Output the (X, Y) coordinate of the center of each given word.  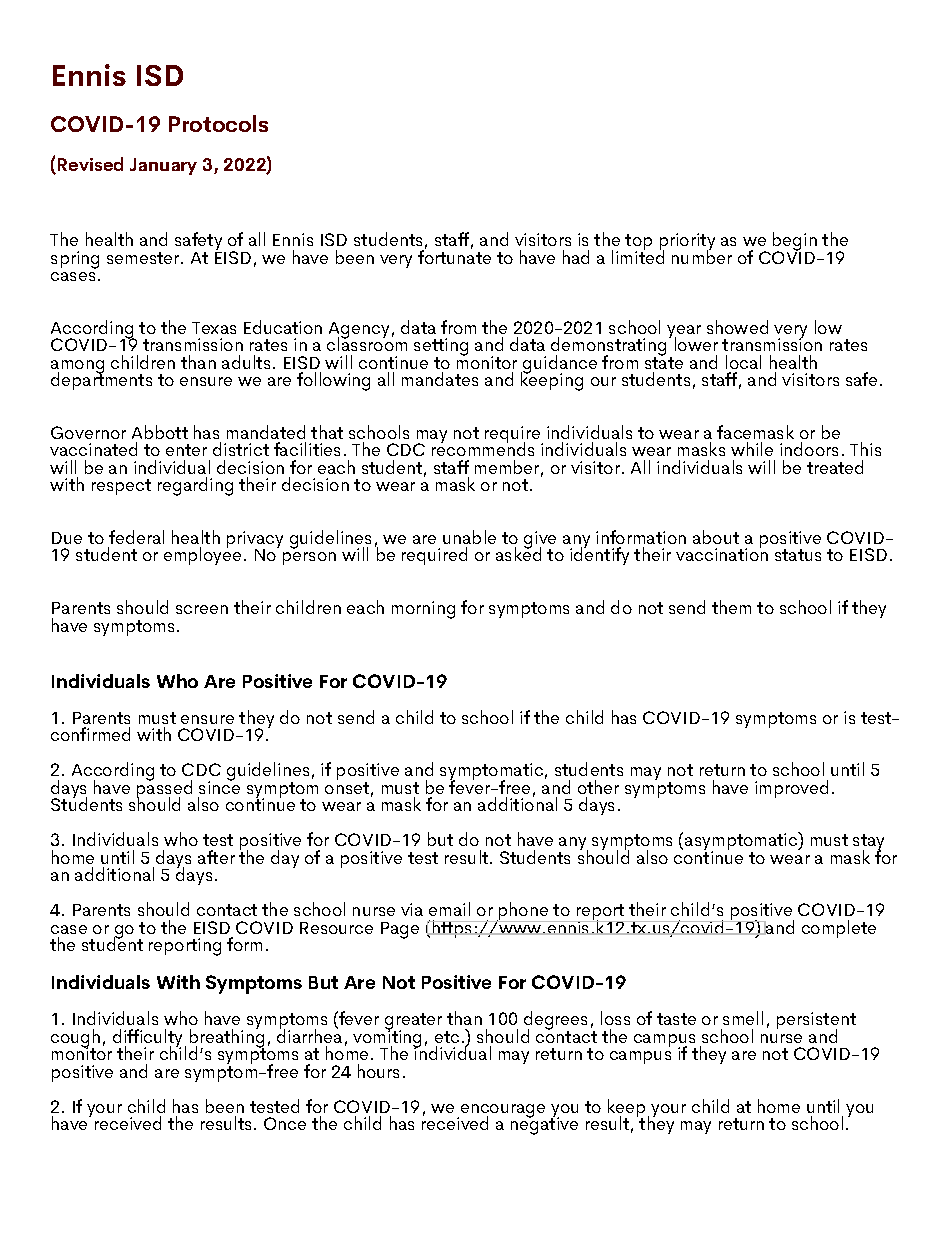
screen (202, 609)
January (163, 166)
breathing (227, 1038)
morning (423, 610)
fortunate (454, 256)
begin (795, 243)
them (731, 607)
